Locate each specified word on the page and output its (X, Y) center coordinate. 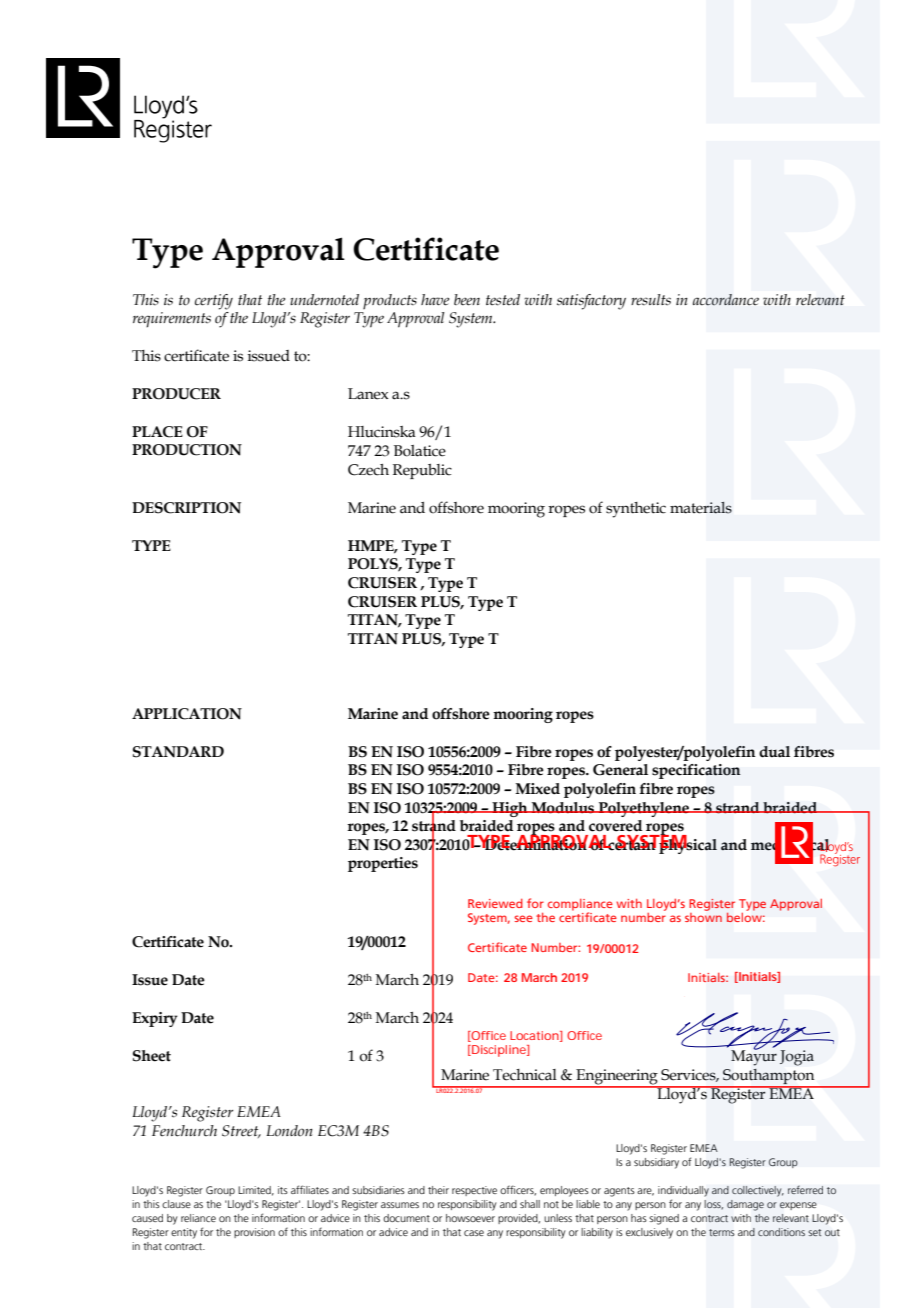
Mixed (537, 789)
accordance (726, 299)
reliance (198, 1218)
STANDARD (178, 752)
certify (214, 302)
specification (696, 771)
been (467, 300)
